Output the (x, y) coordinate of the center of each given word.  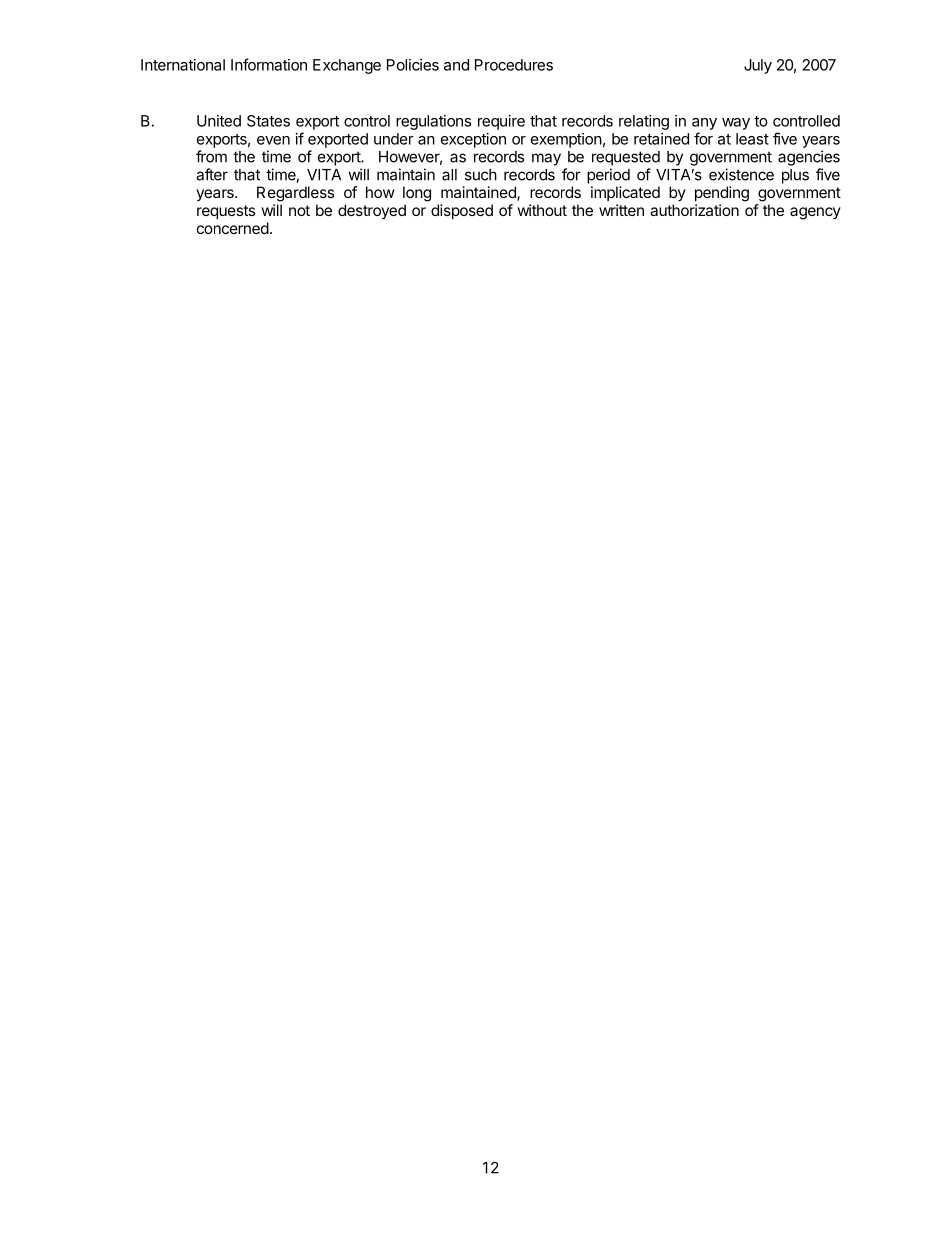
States (268, 121)
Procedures (514, 65)
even (273, 140)
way (736, 124)
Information (269, 64)
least (752, 139)
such (481, 175)
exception (473, 140)
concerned (233, 228)
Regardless (295, 194)
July (758, 66)
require (501, 122)
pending (722, 194)
